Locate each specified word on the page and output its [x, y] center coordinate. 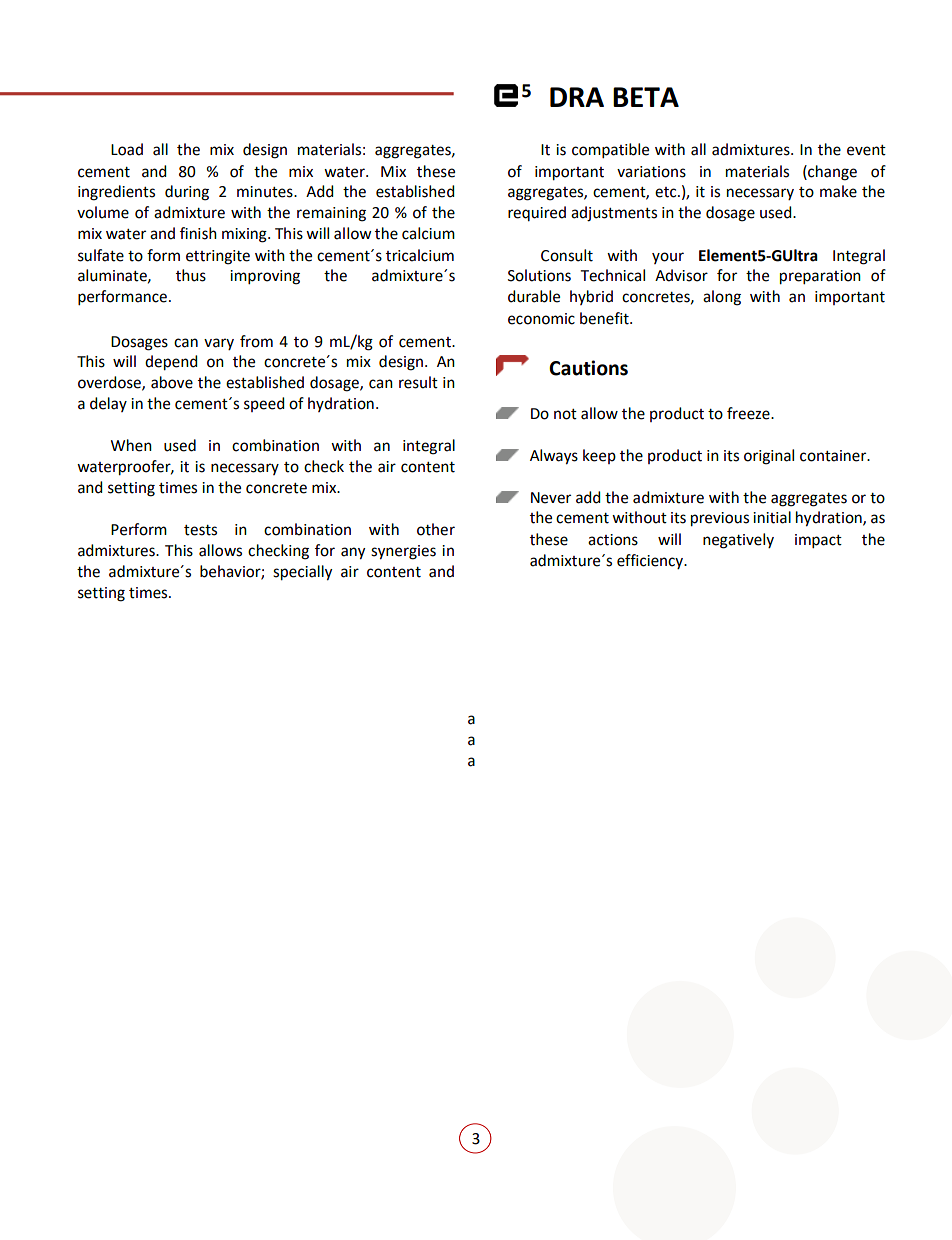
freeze [749, 413]
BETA [646, 97]
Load [127, 149]
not [565, 414]
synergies [403, 552]
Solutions [539, 275]
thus [191, 275]
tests [200, 530]
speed [264, 404]
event [866, 150]
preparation [820, 277]
